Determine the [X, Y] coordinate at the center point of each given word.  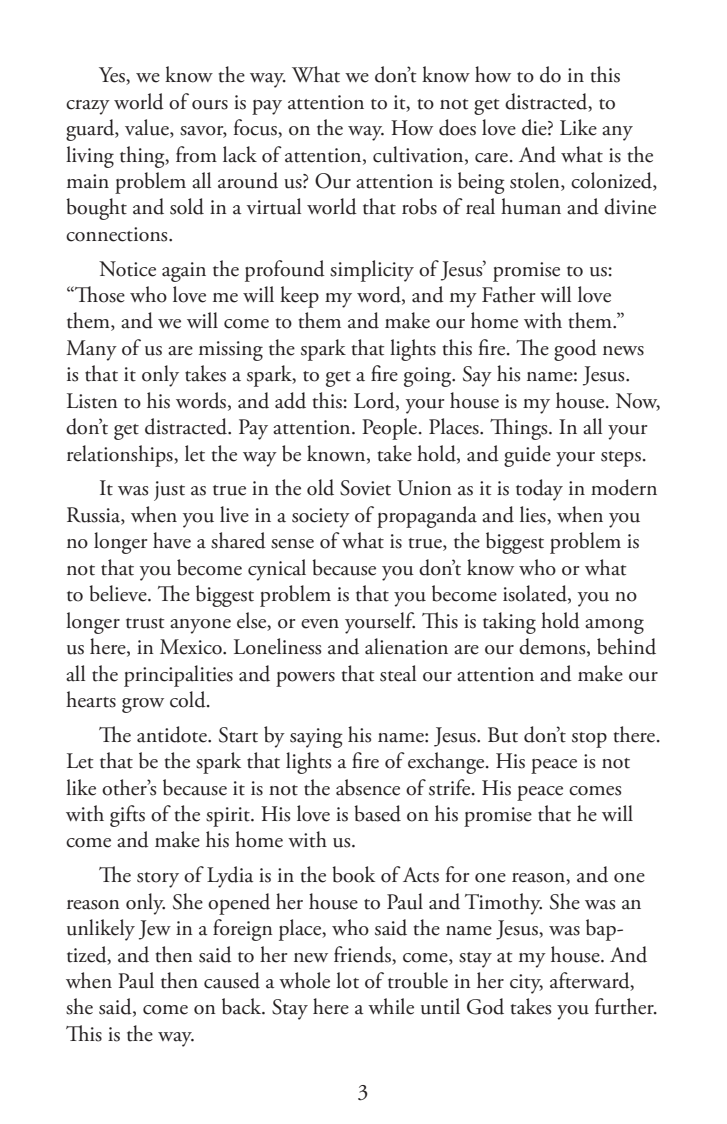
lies [534, 515]
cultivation [419, 155]
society [321, 518]
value [148, 128]
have [172, 540]
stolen [536, 181]
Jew [155, 930]
